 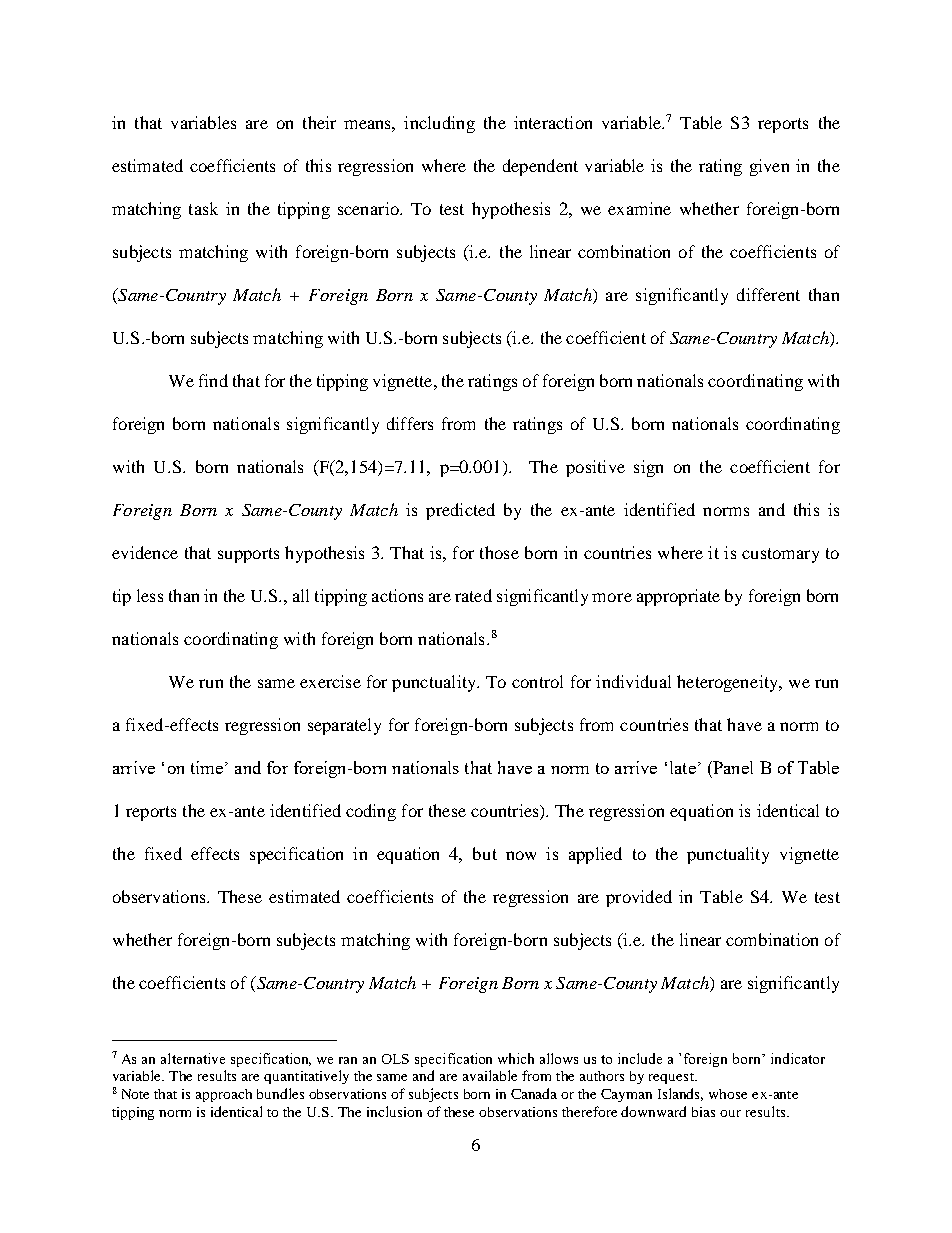 I want to click on available, so click(x=490, y=1075).
